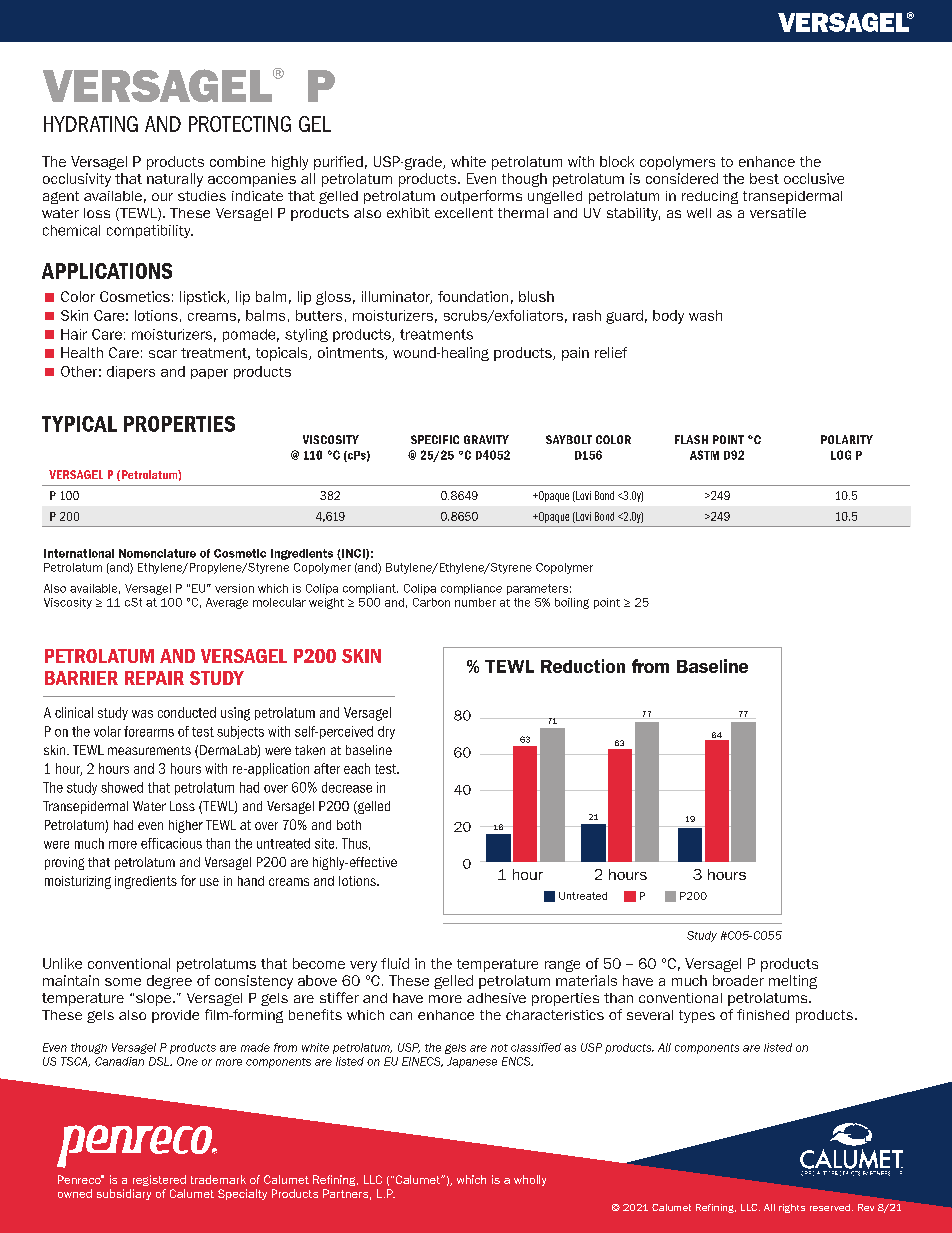  Describe the element at coordinates (475, 602) in the image. I see `number` at that location.
